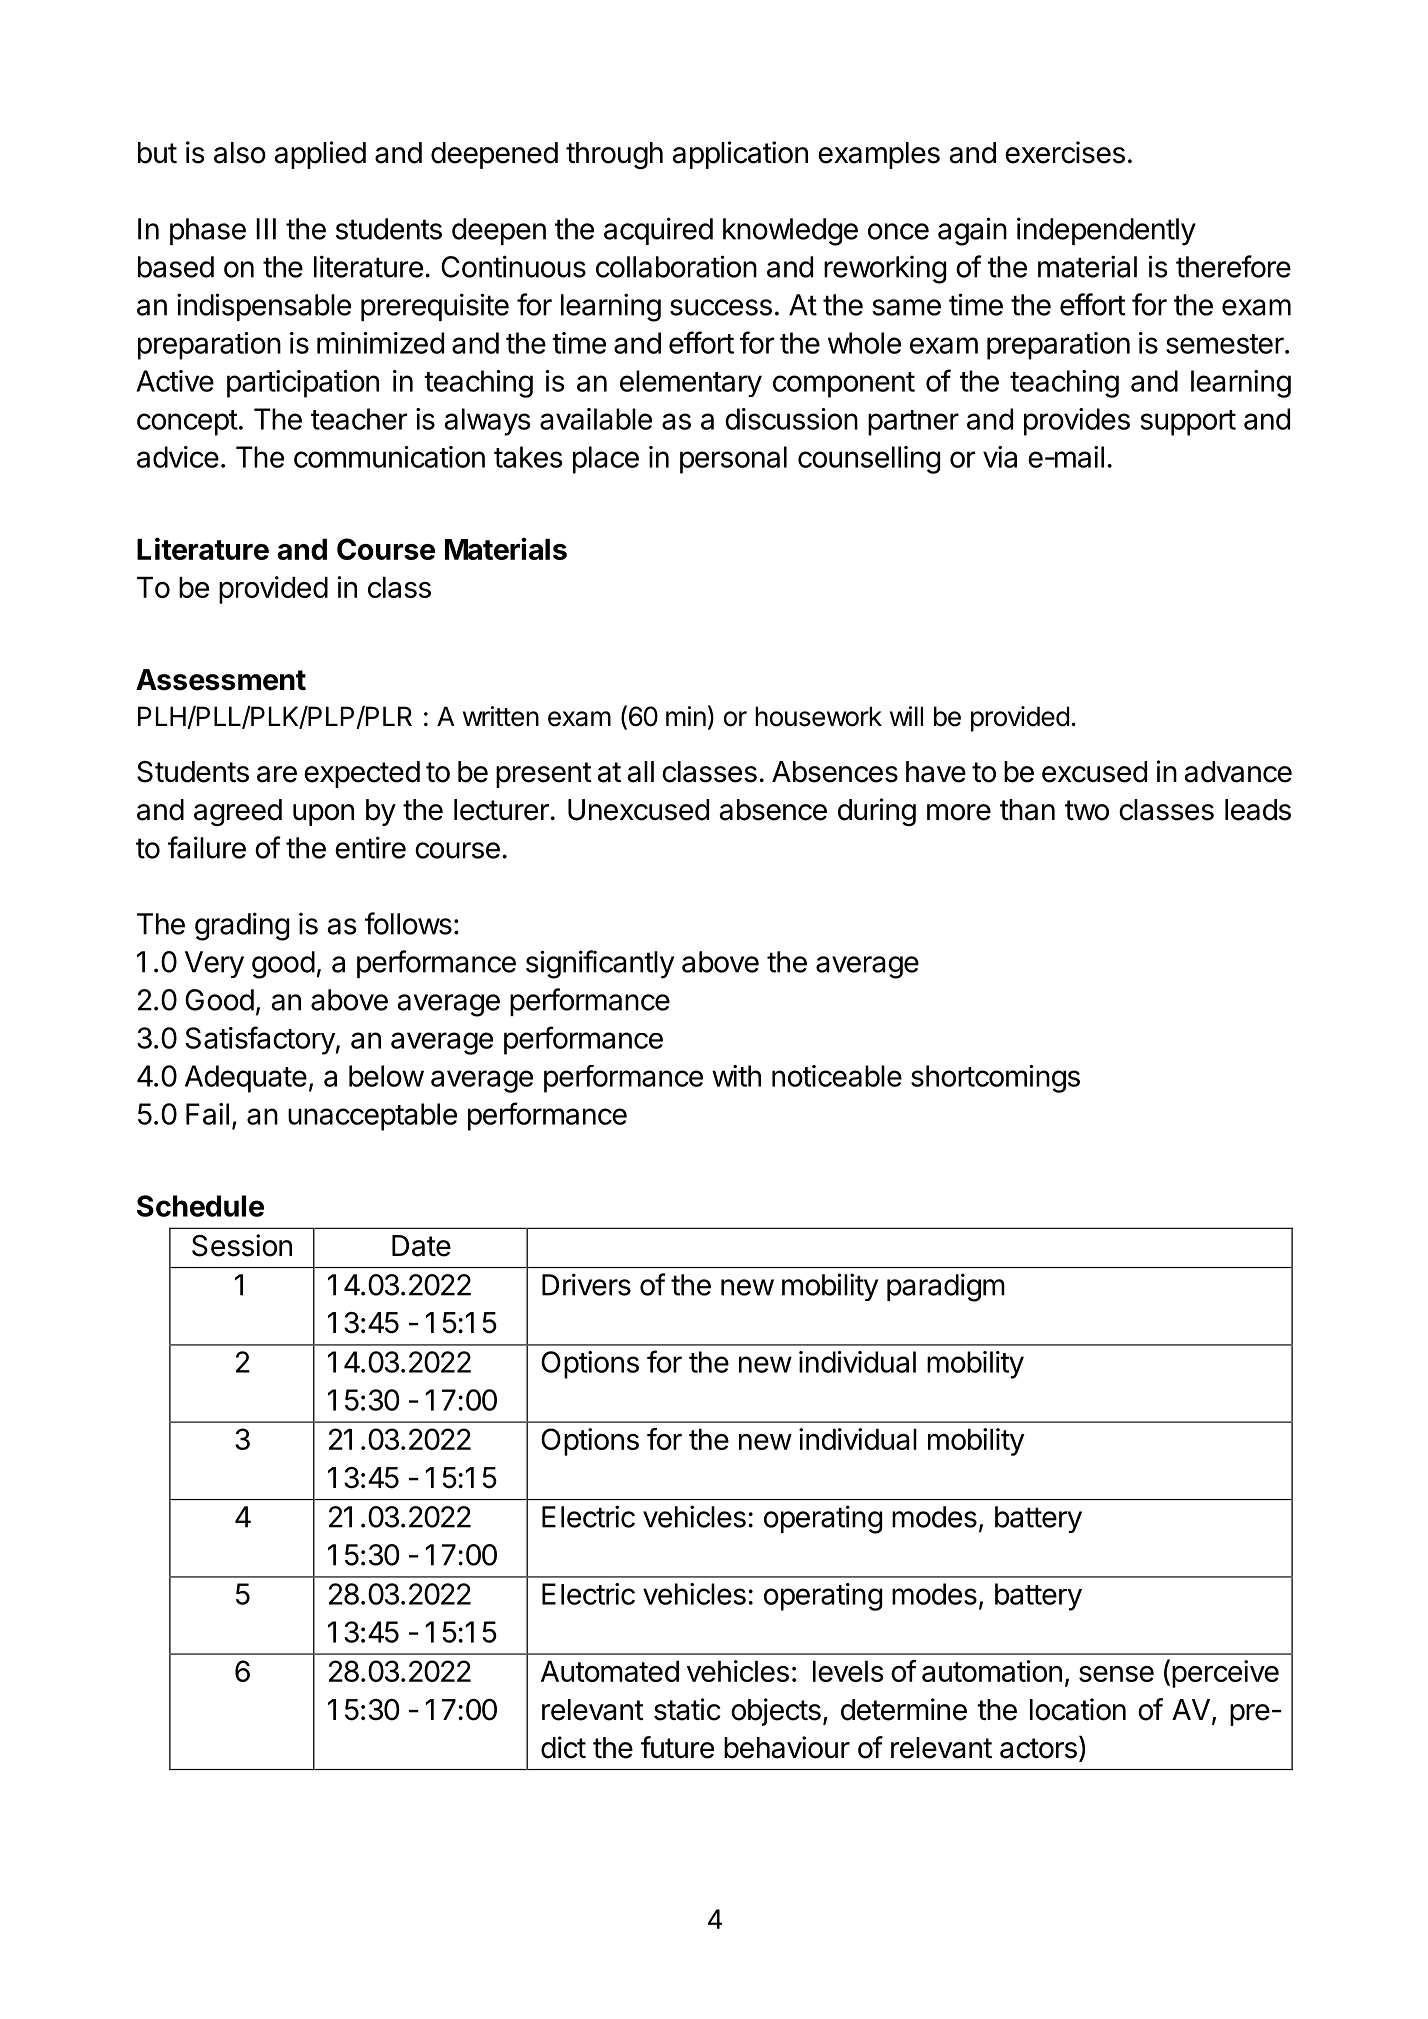  Describe the element at coordinates (586, 1284) in the image. I see `Drivers` at that location.
